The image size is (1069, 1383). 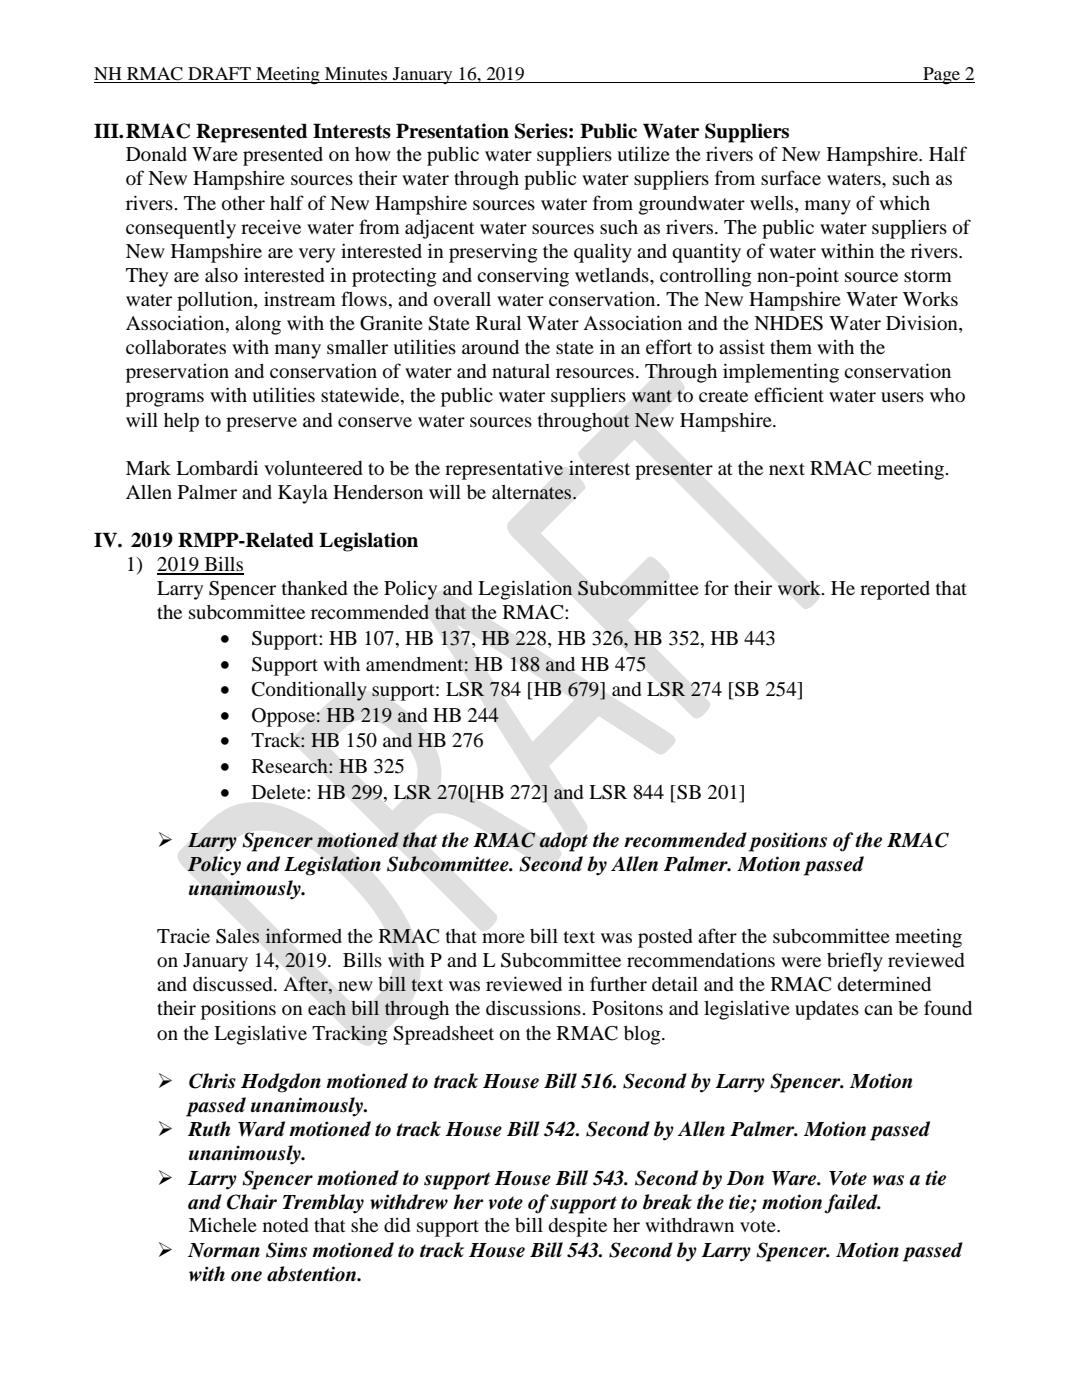 I want to click on Conditionally, so click(x=309, y=691).
